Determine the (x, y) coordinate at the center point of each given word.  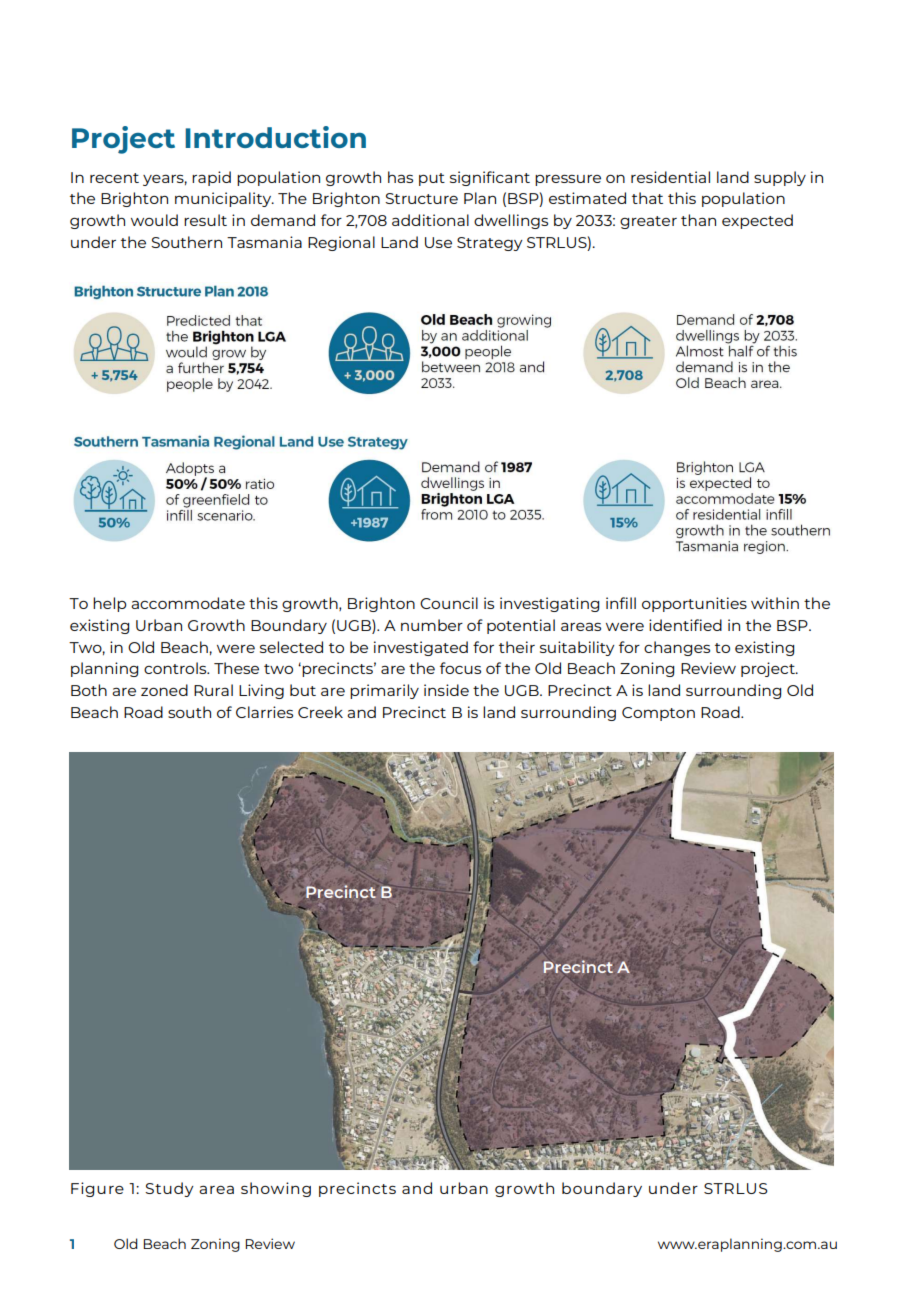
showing (276, 1189)
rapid (211, 178)
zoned (164, 690)
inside (446, 690)
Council (449, 603)
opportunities (694, 604)
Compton (658, 714)
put (432, 179)
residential (670, 177)
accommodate (188, 603)
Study (169, 1189)
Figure (97, 1189)
